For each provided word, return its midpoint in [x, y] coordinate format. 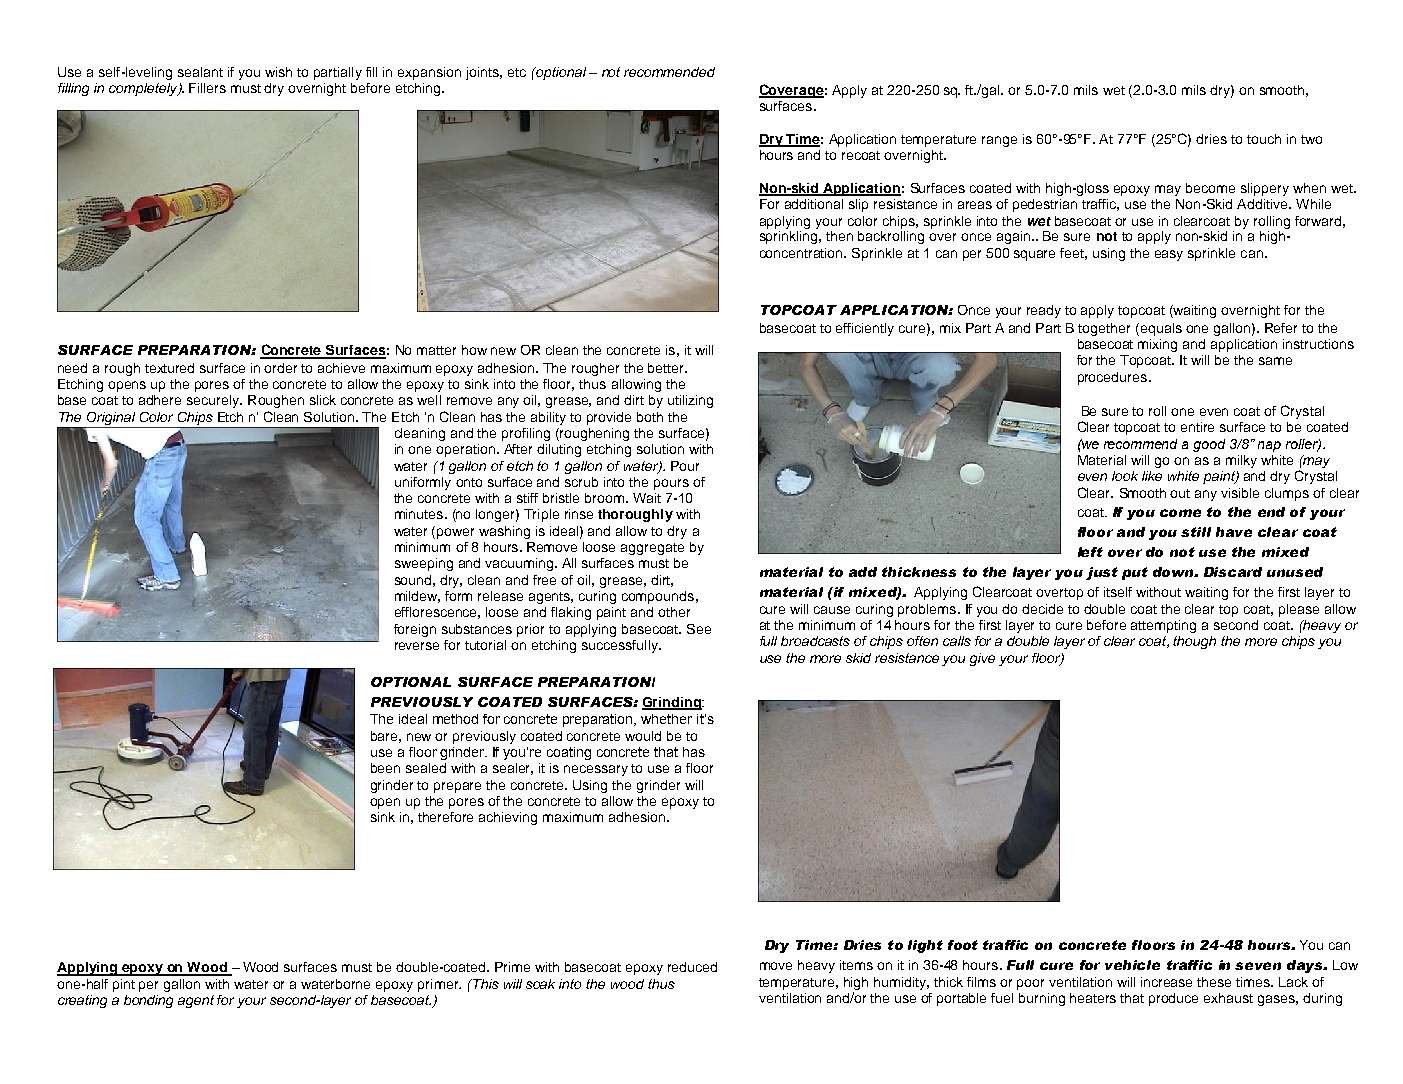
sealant [200, 72]
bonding [148, 1001]
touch [1264, 139]
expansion [429, 73]
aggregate [652, 549]
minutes [420, 514]
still [1196, 532]
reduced [692, 967]
